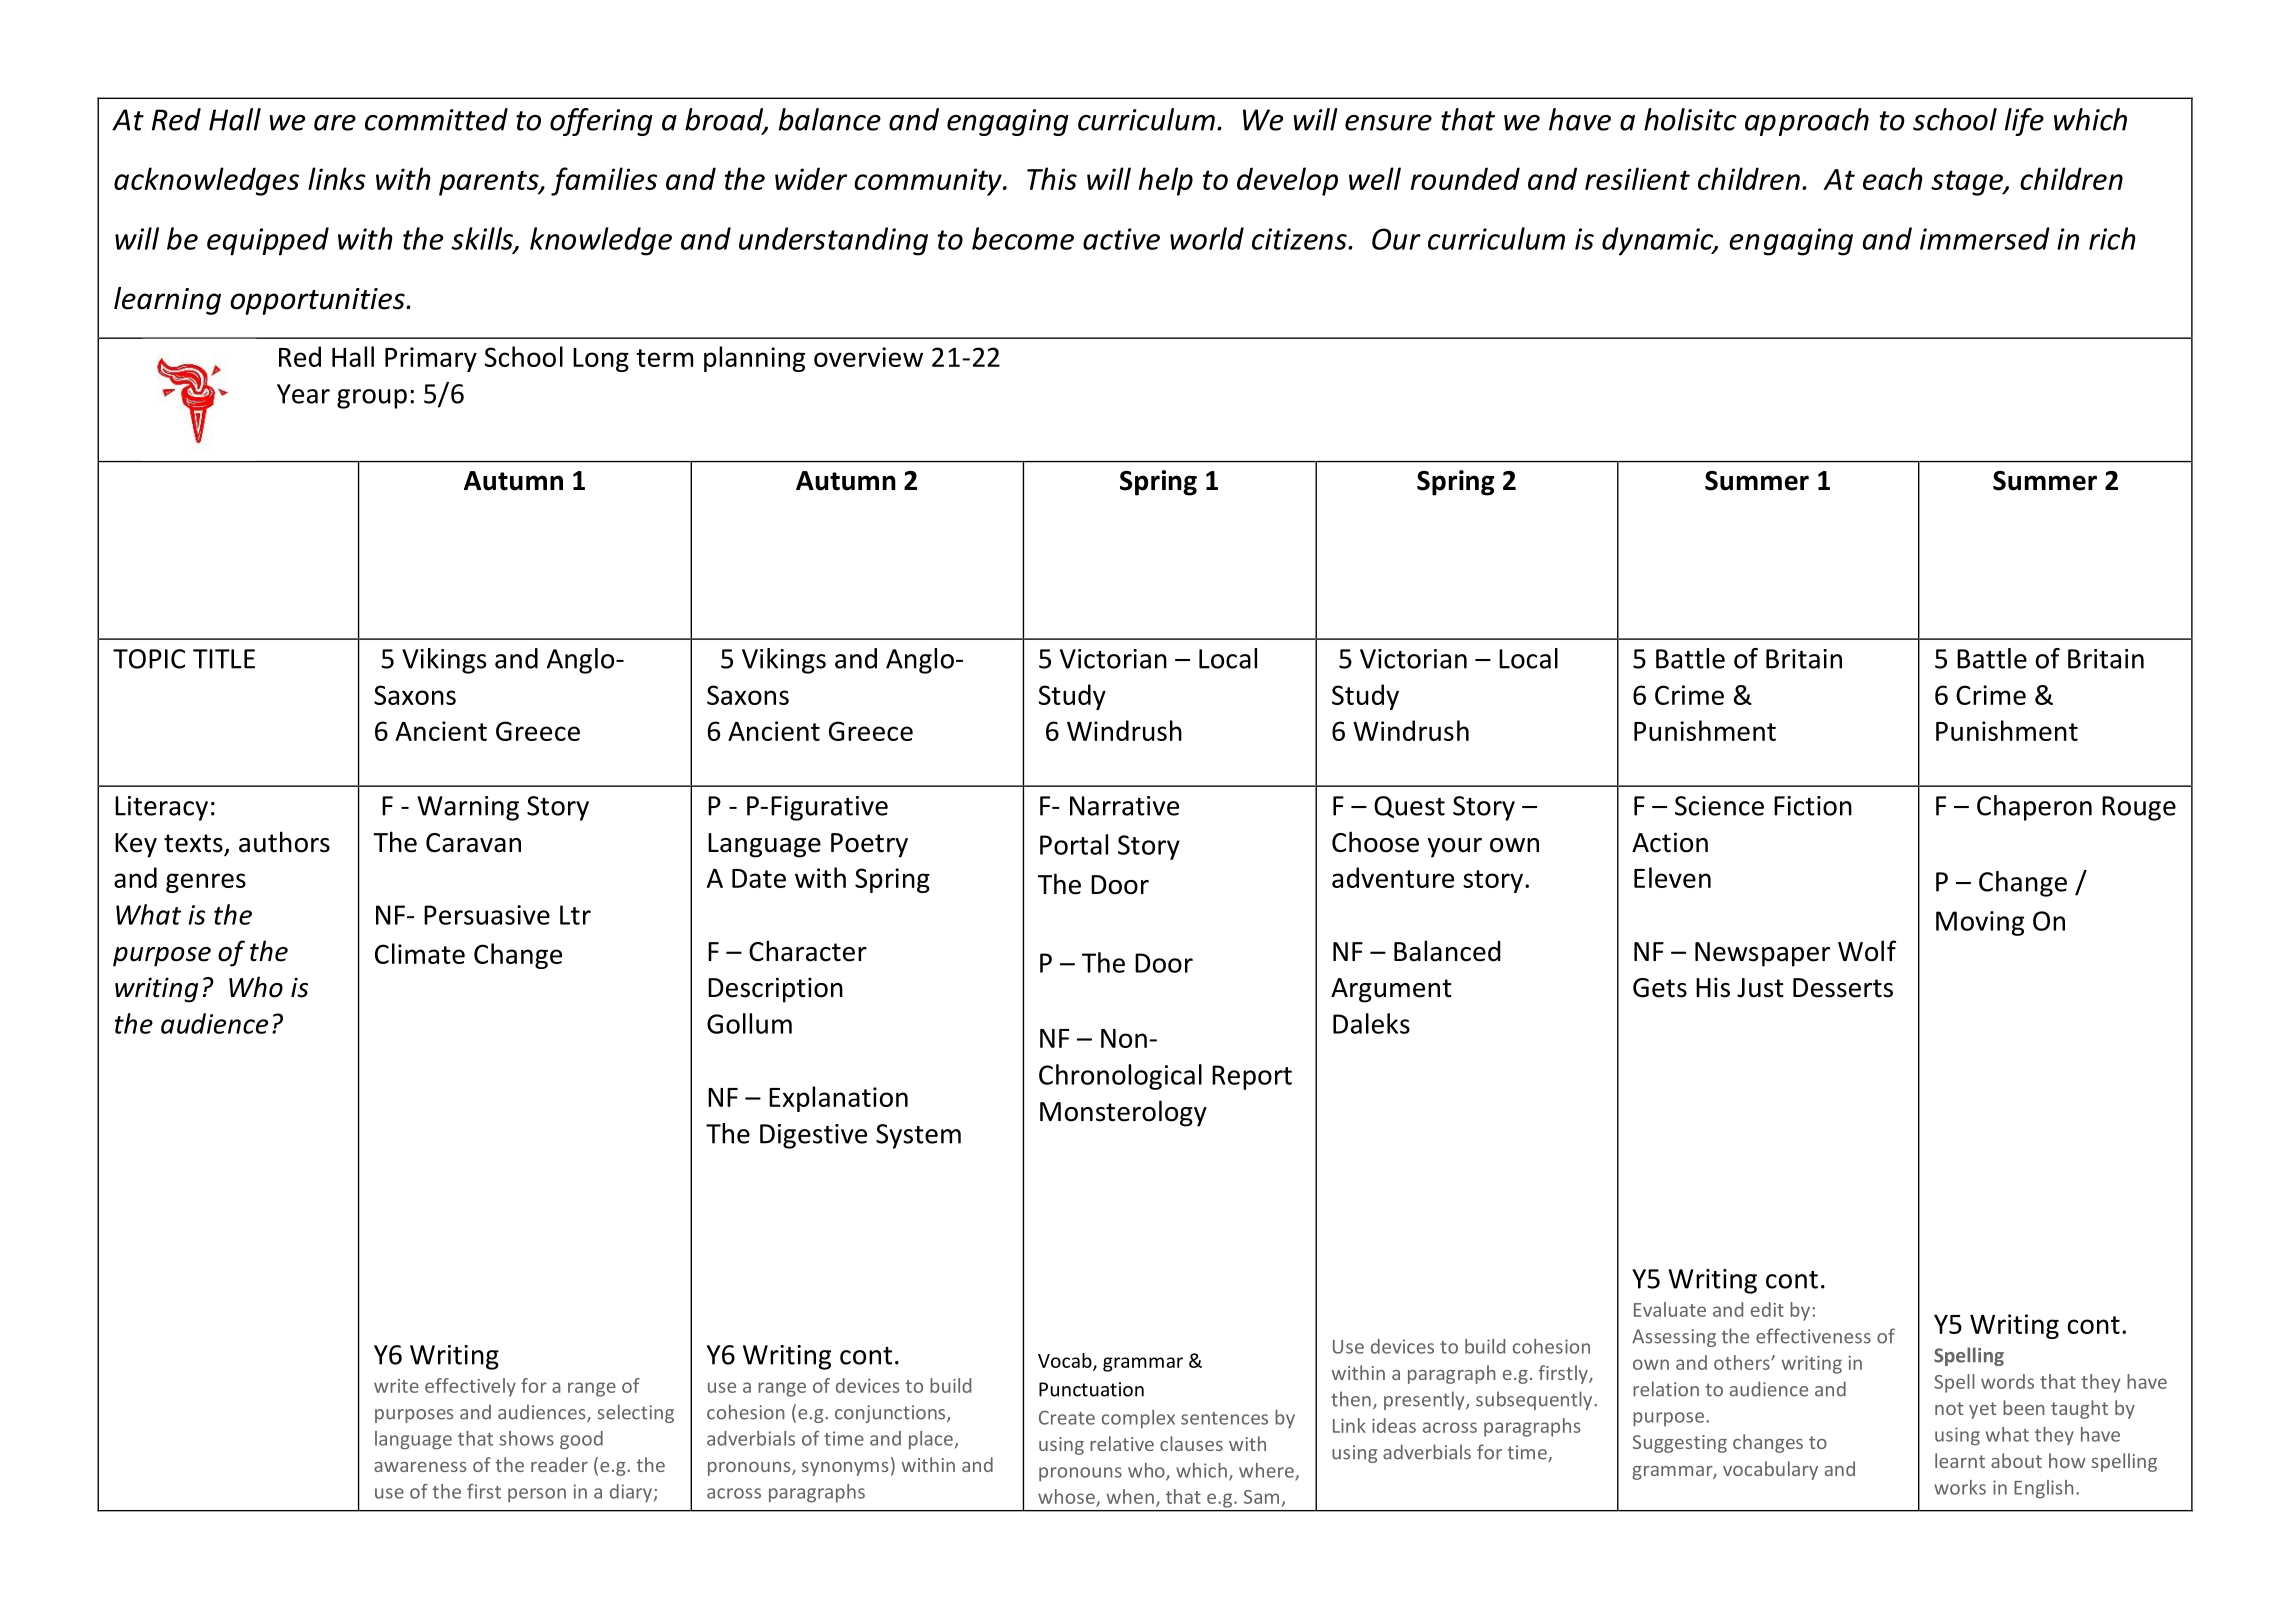 Image resolution: width=2282 pixels, height=1613 pixels. Describe the element at coordinates (1960, 1460) in the page. I see `learnt` at that location.
